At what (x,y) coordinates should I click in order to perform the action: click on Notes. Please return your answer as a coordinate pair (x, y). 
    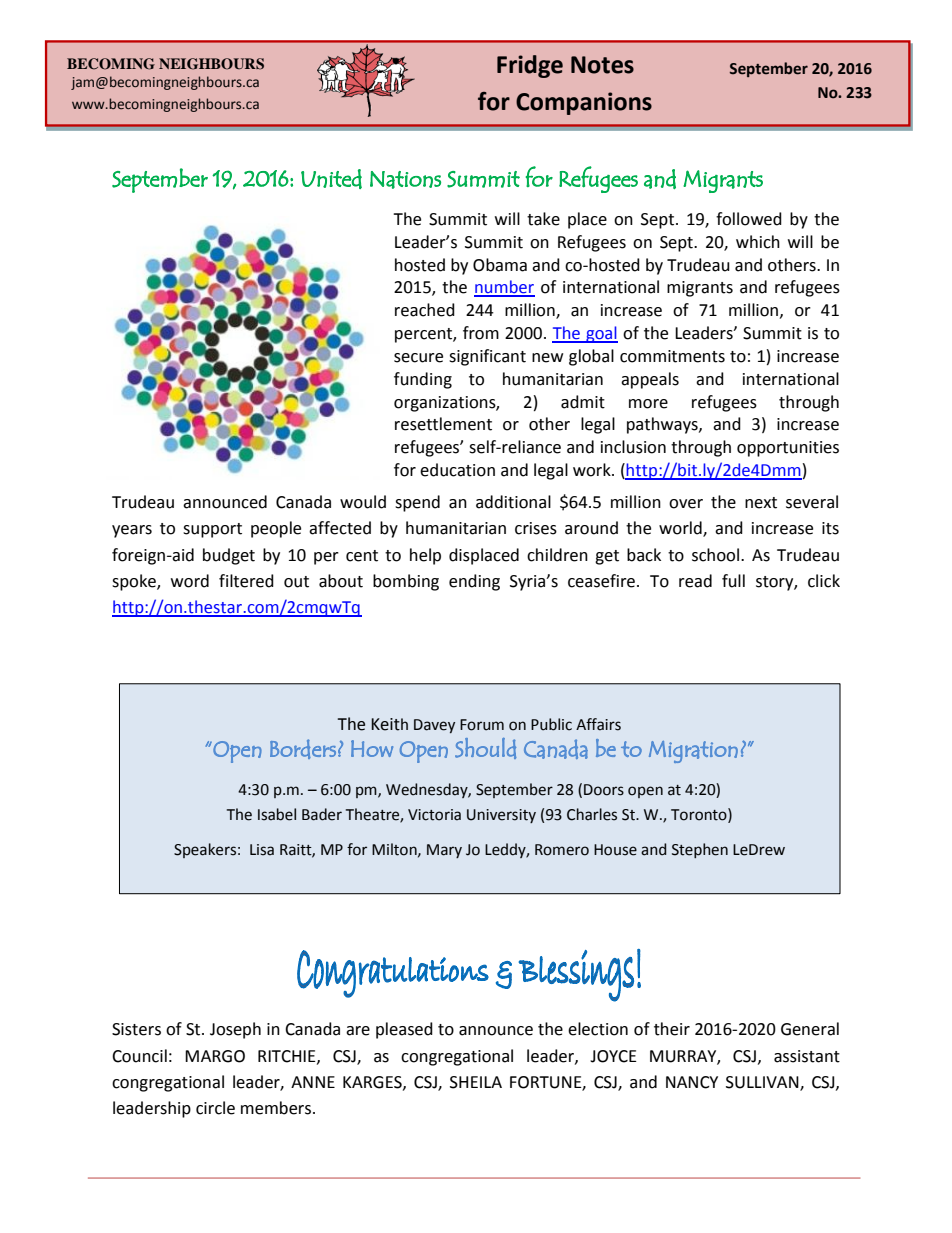
    Looking at the image, I should click on (602, 65).
